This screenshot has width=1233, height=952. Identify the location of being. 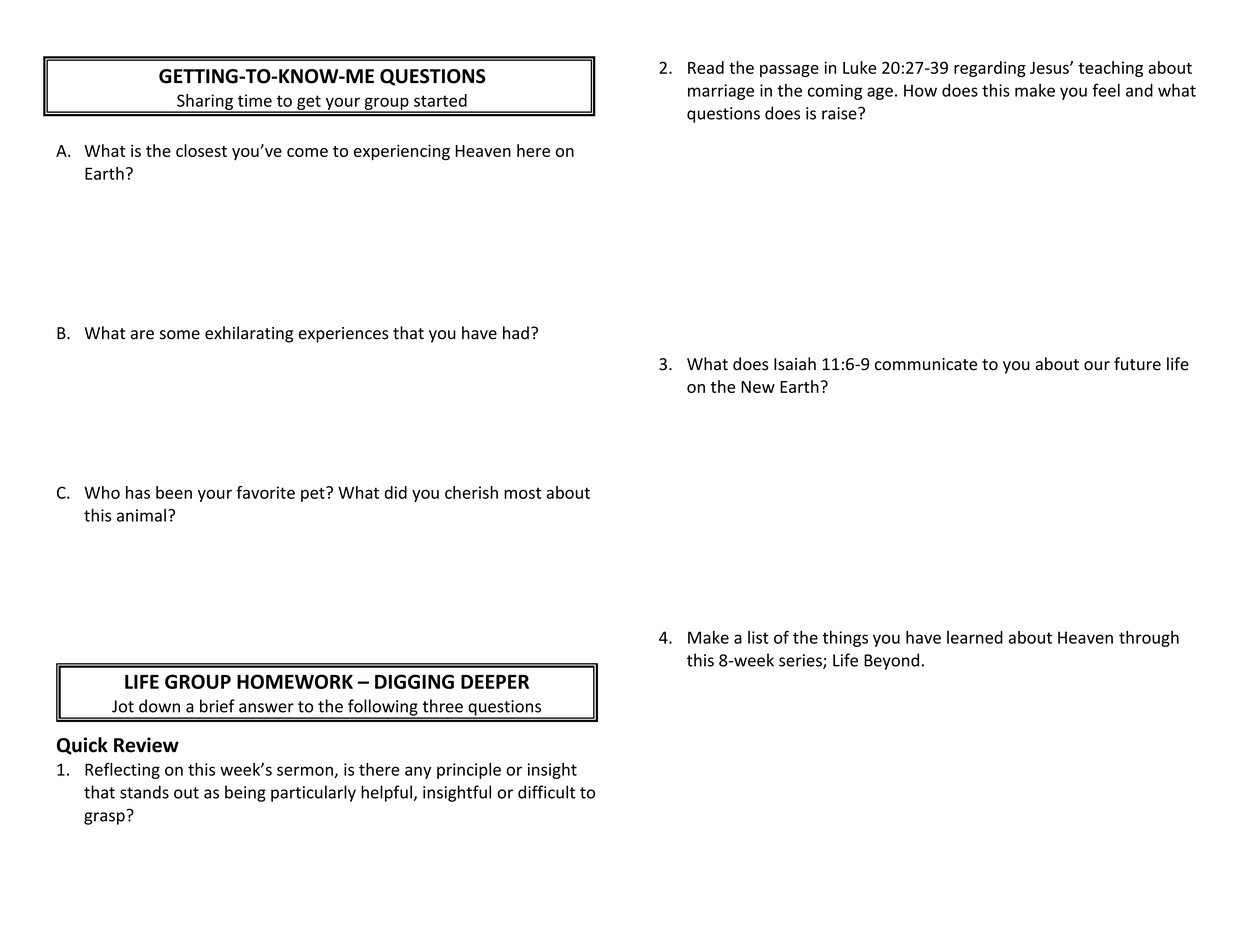
(245, 793).
